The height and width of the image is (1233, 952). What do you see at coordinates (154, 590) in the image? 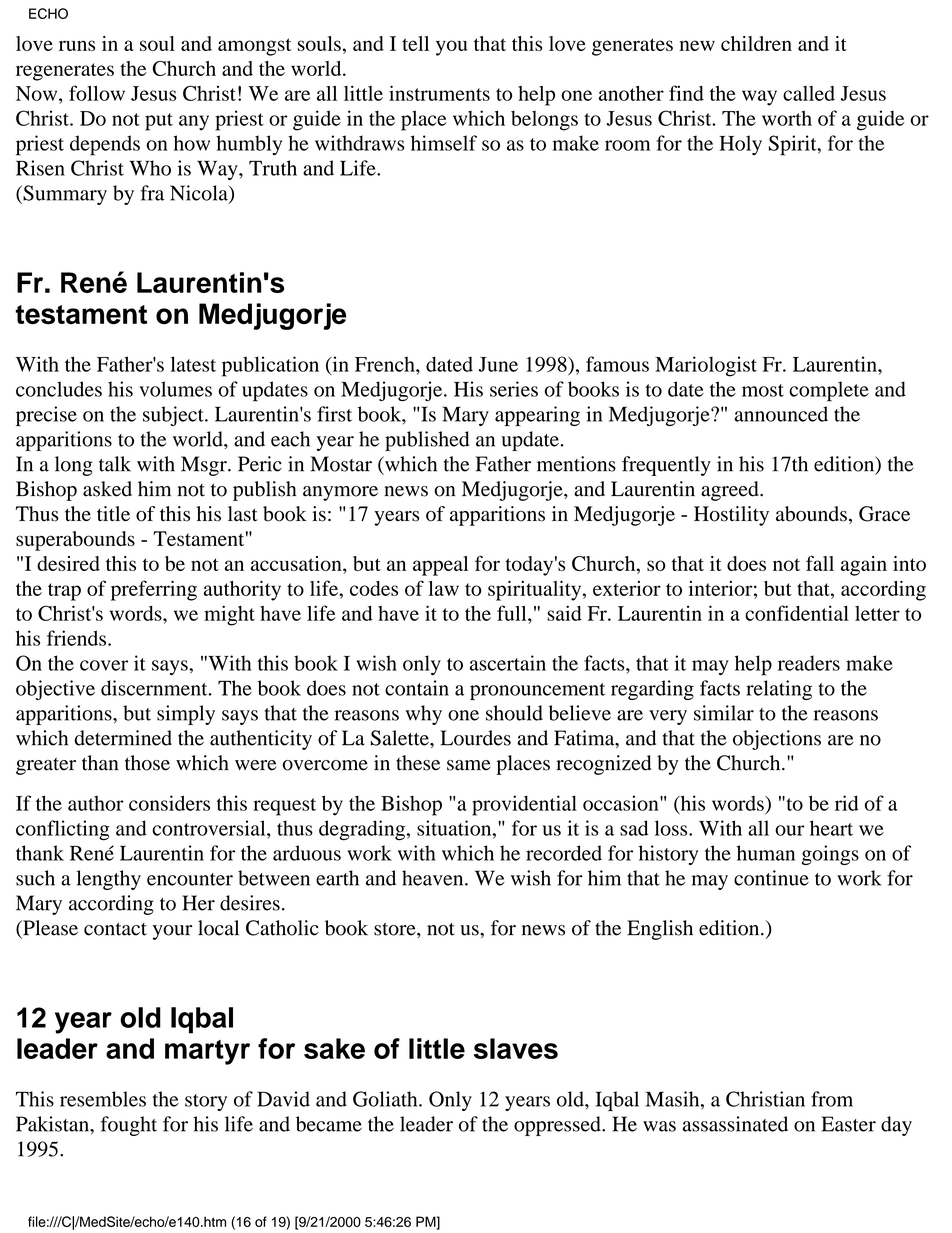
I see `preferring` at bounding box center [154, 590].
